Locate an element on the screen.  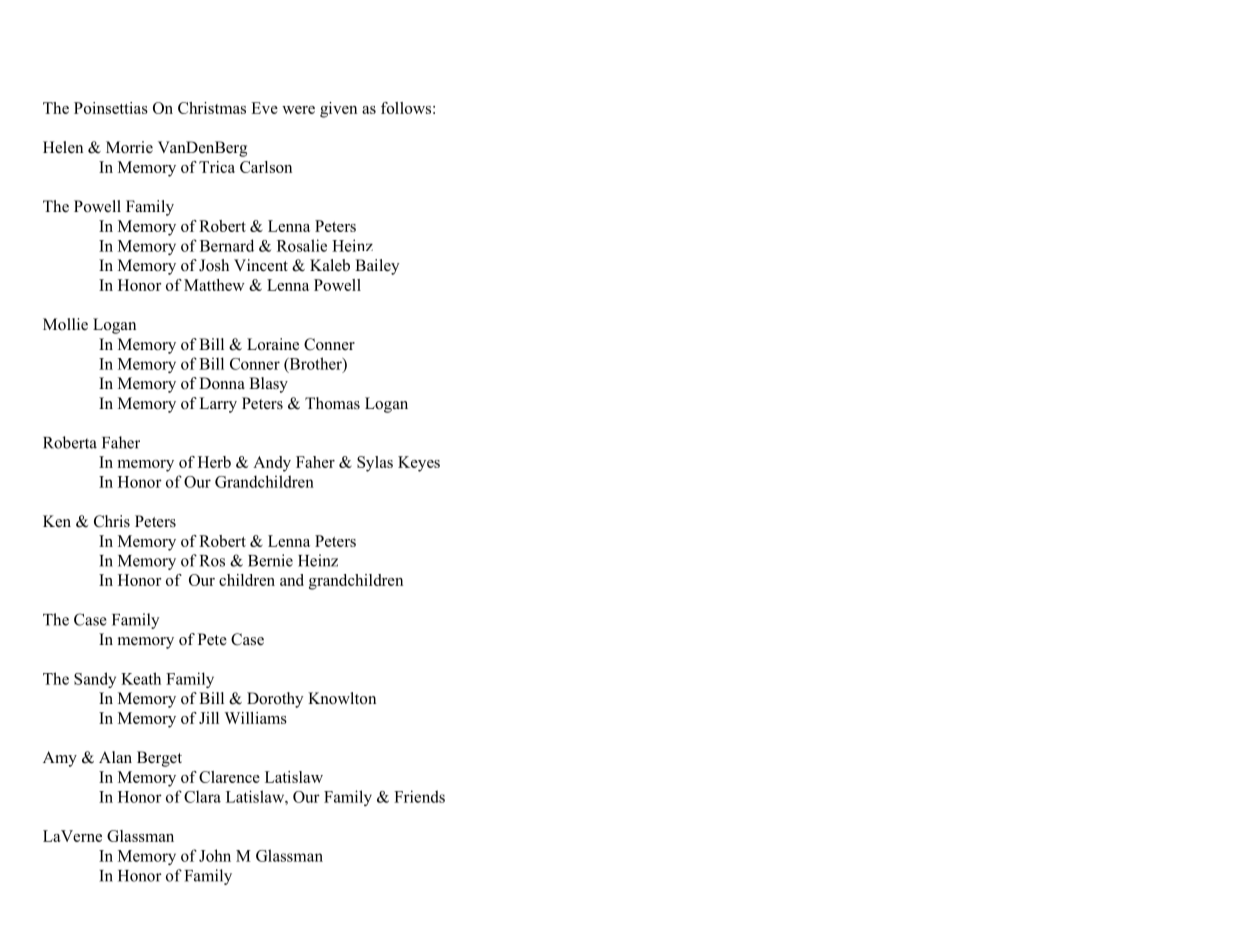
Williams is located at coordinates (256, 718).
